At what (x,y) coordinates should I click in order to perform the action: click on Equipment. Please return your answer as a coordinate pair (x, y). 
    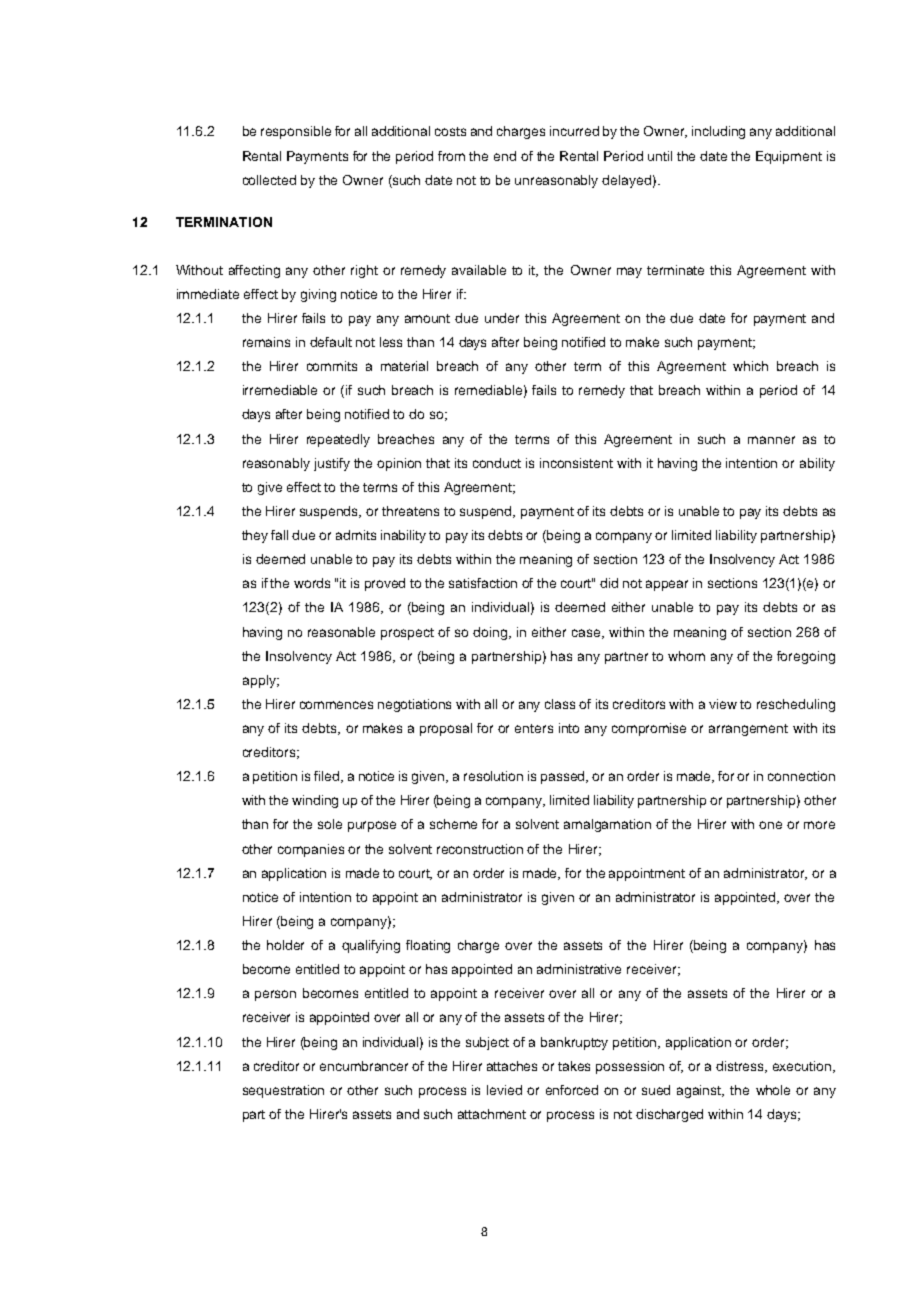
    Looking at the image, I should click on (789, 157).
